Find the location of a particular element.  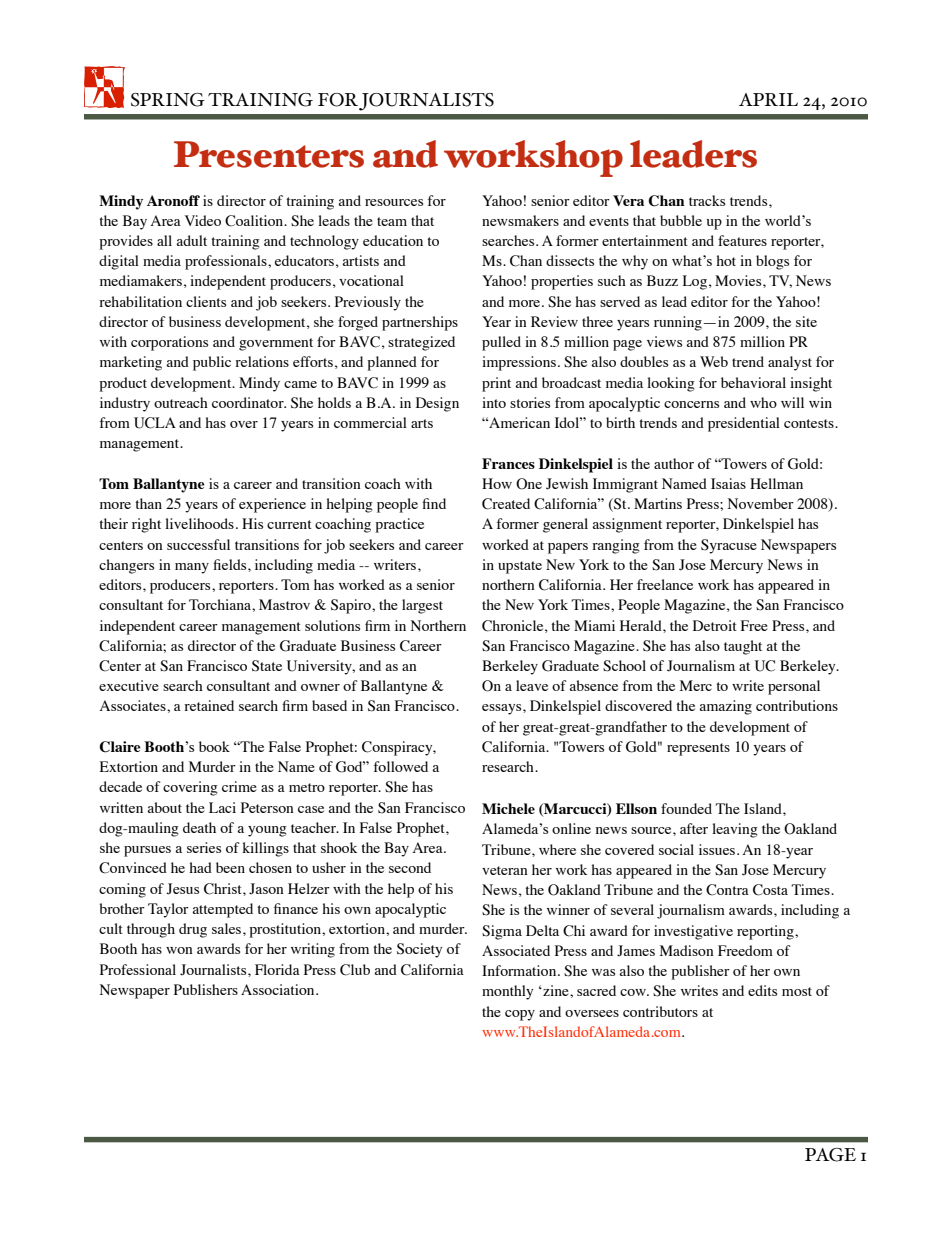

amazing is located at coordinates (725, 707).
